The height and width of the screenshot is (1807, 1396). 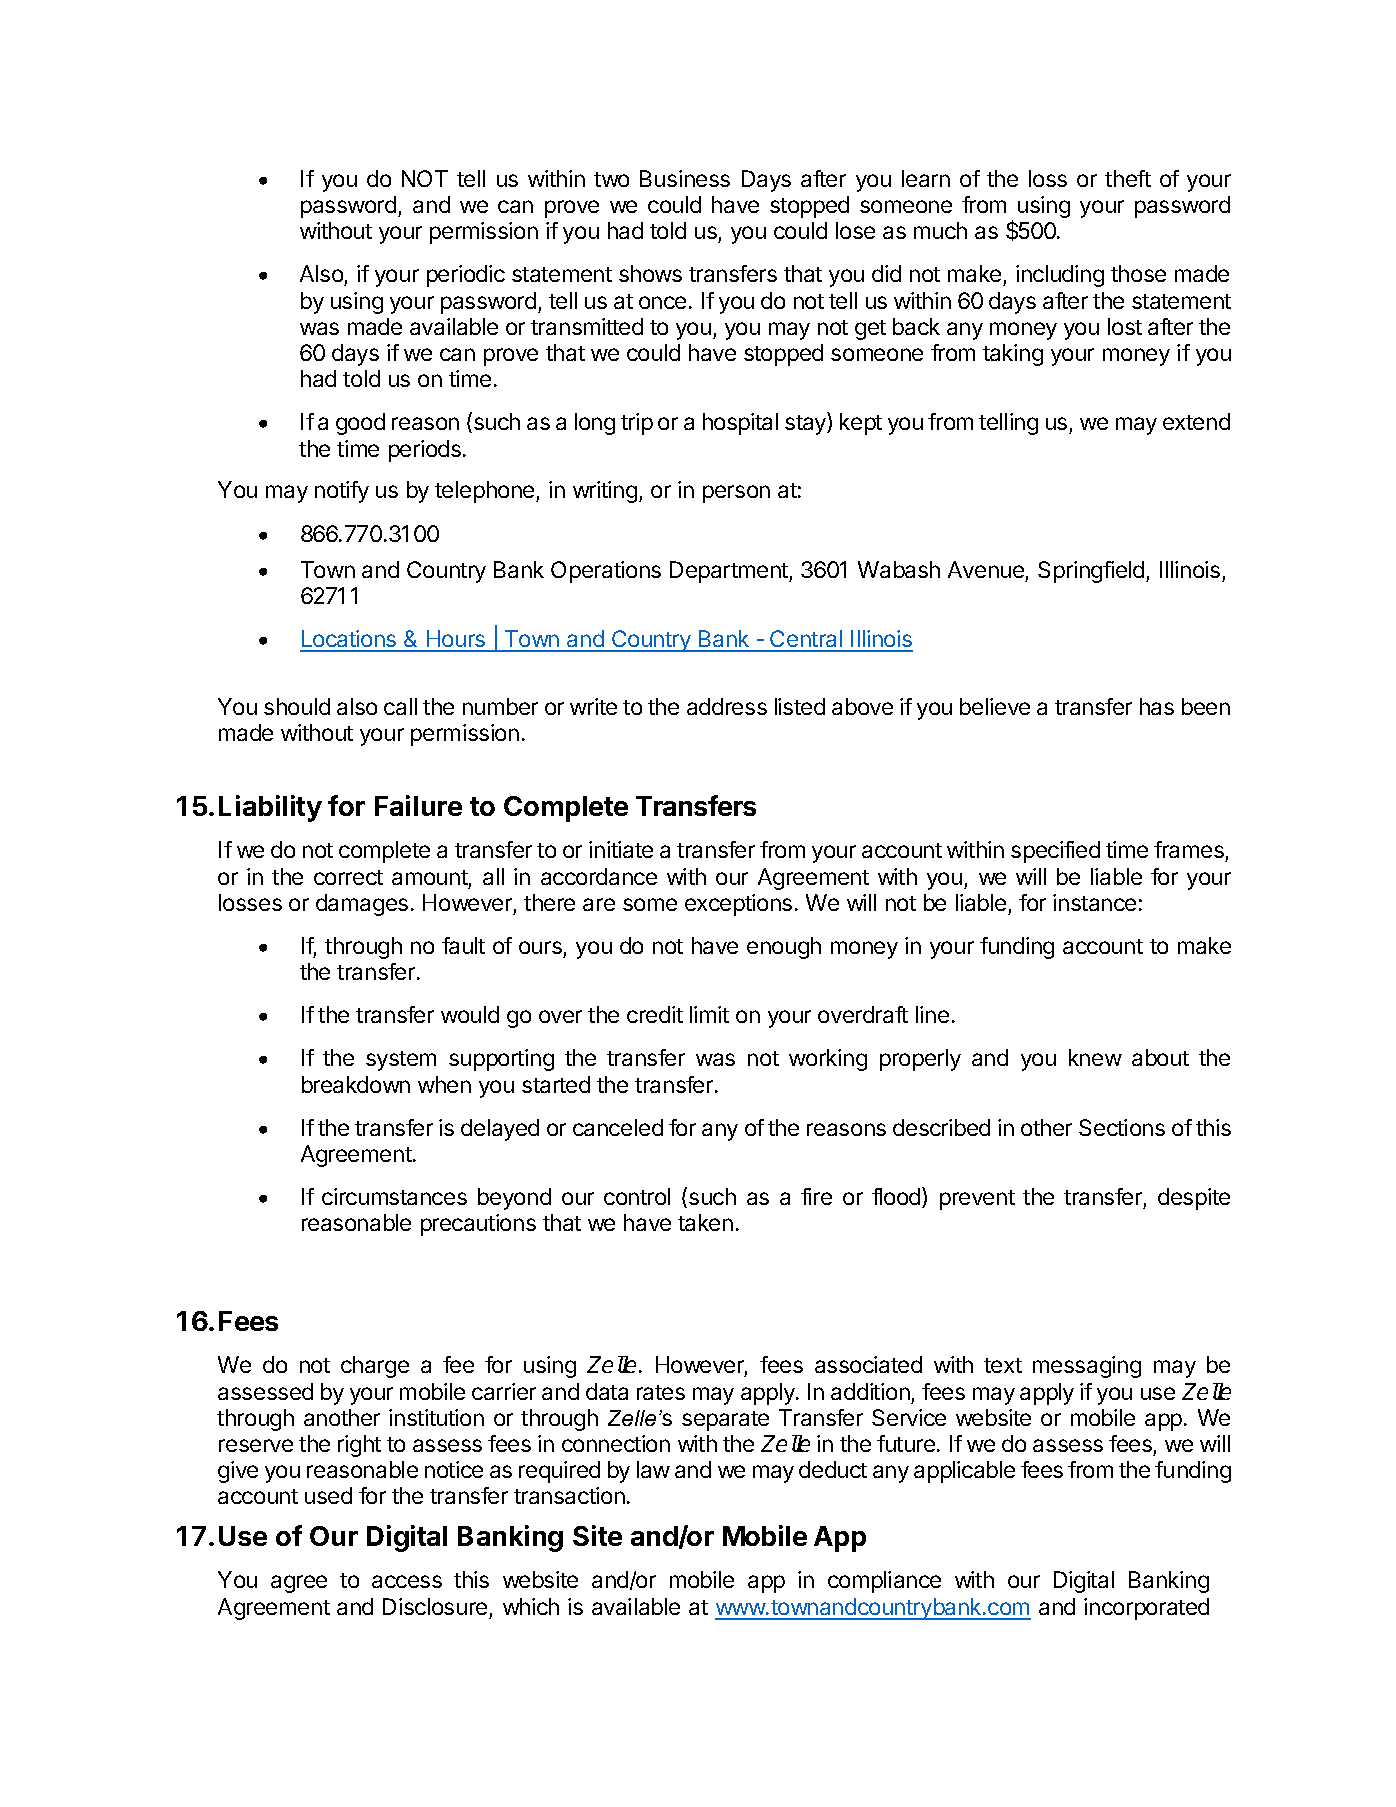 I want to click on has, so click(x=1157, y=706).
